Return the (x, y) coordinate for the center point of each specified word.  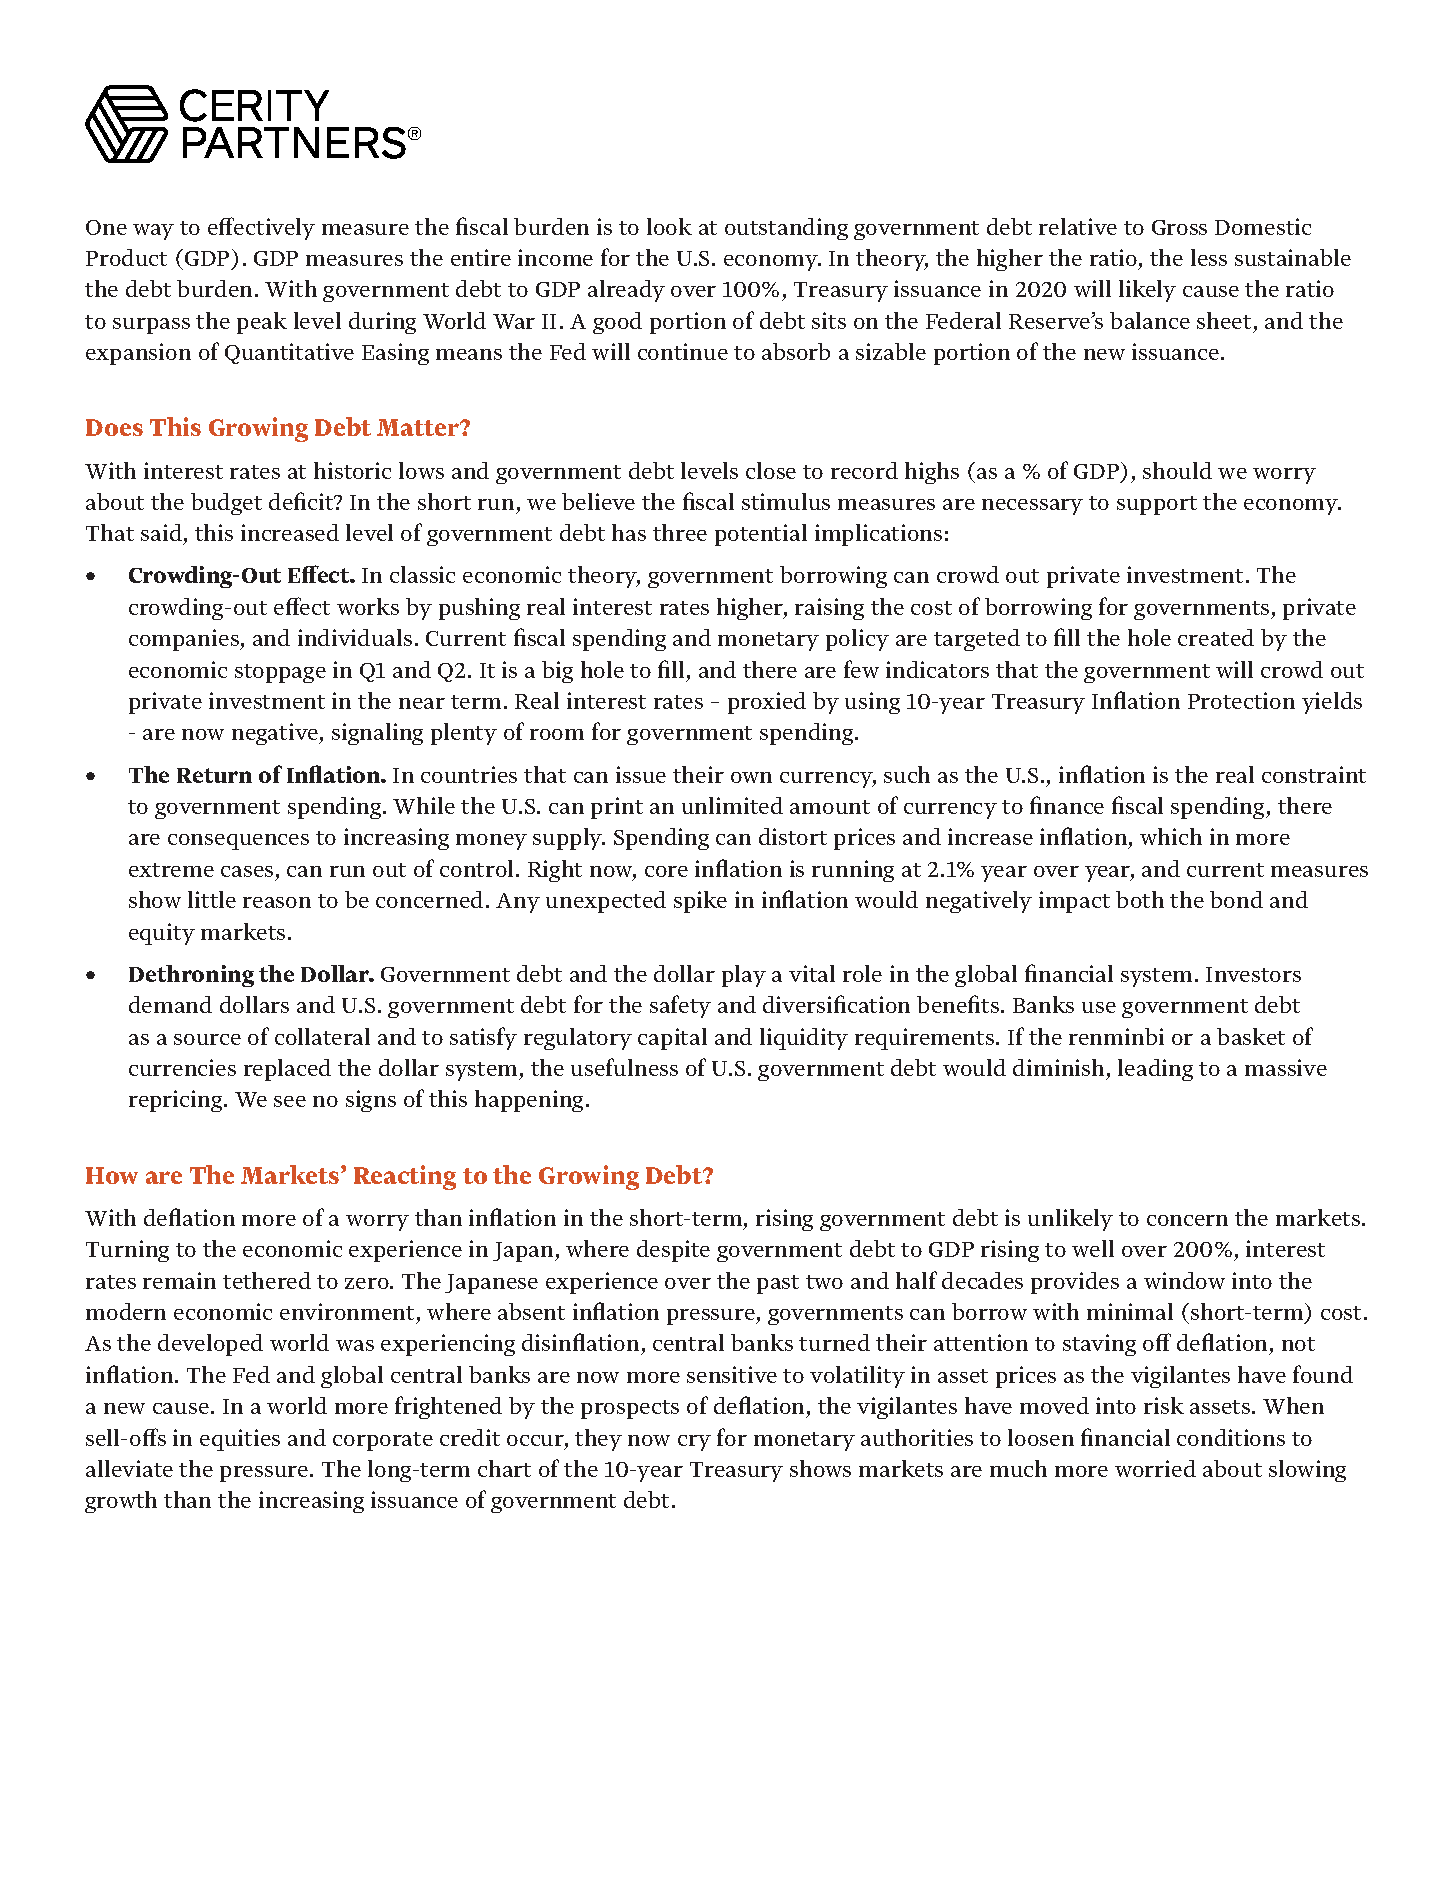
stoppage (280, 673)
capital (672, 1039)
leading (1155, 1070)
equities (240, 1440)
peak (262, 323)
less (1209, 257)
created (1216, 637)
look (669, 226)
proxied (767, 703)
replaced (287, 1070)
